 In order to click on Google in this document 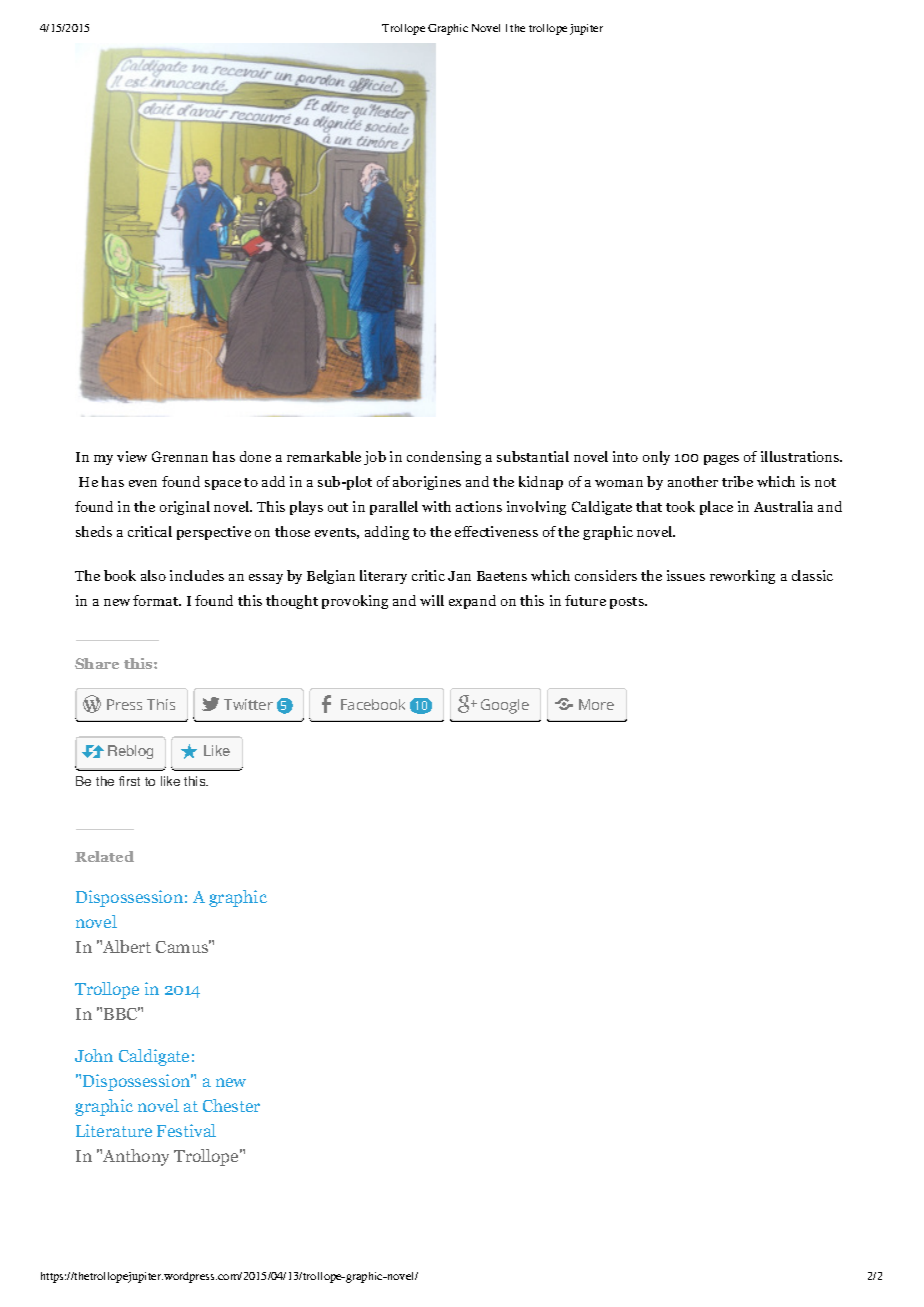, I will do `click(505, 706)`.
